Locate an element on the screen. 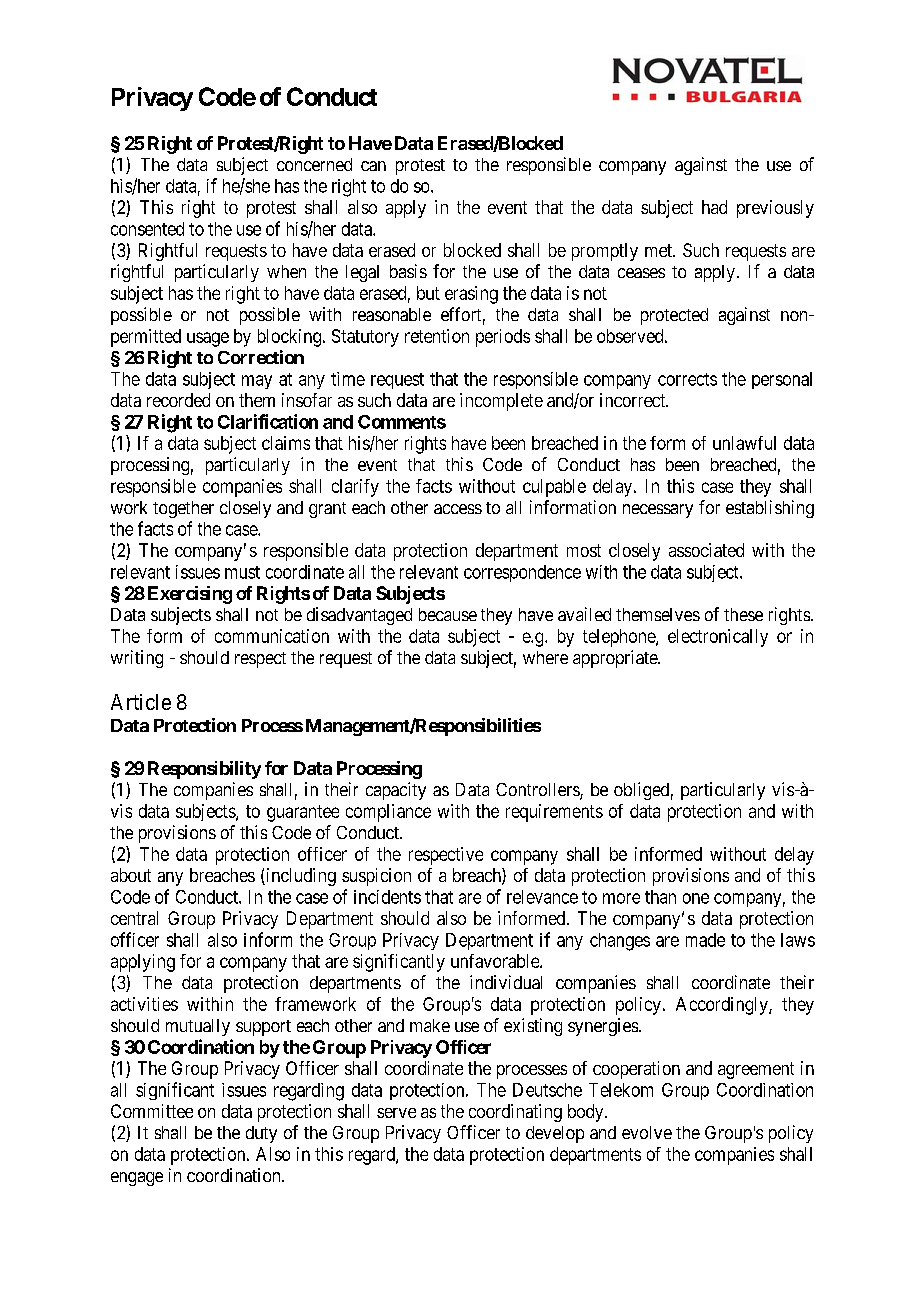  electronically is located at coordinates (718, 638).
